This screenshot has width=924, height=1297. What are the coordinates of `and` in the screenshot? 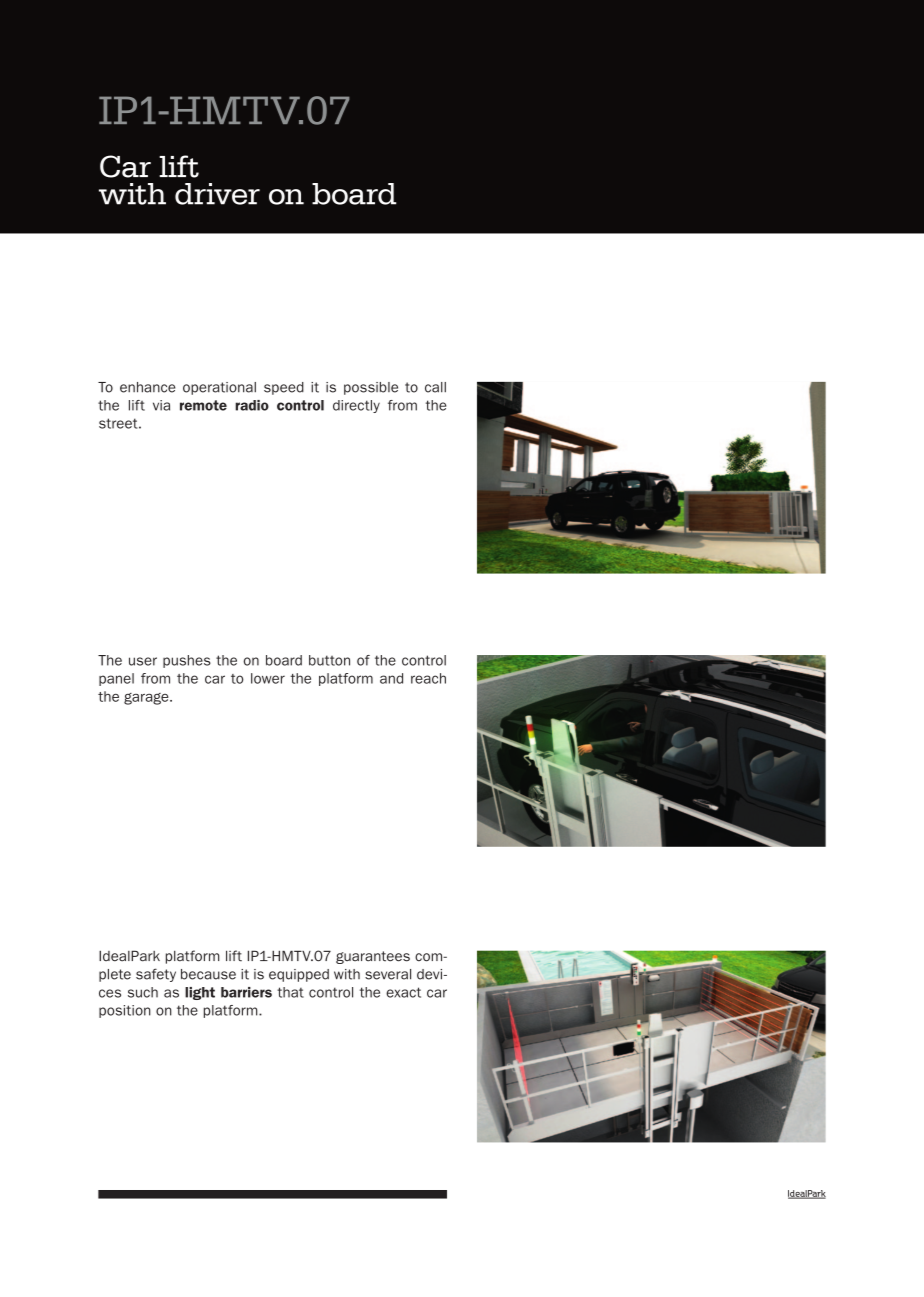 It's located at (391, 678).
